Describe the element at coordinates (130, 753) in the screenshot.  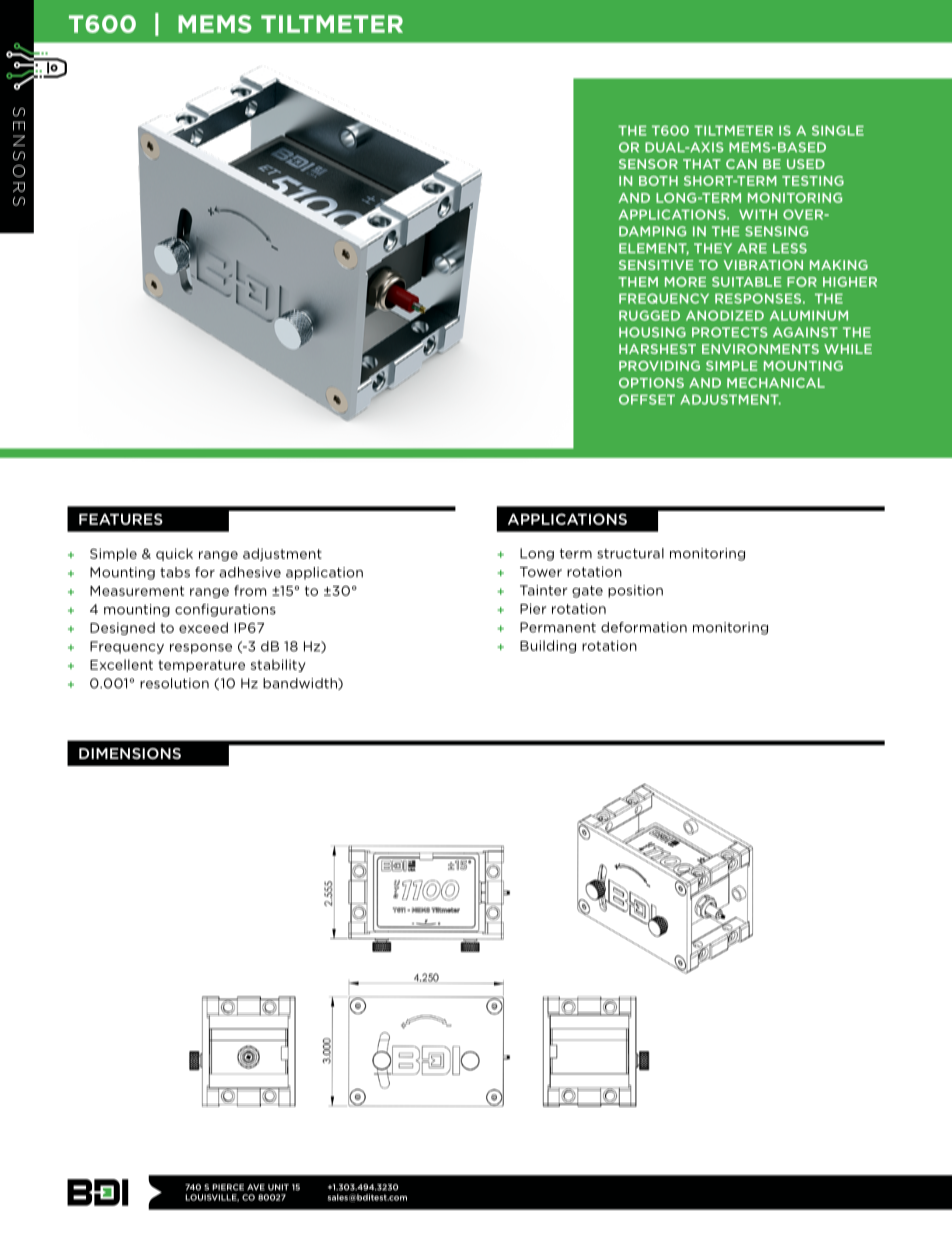
I see `DIMENSIONS` at that location.
